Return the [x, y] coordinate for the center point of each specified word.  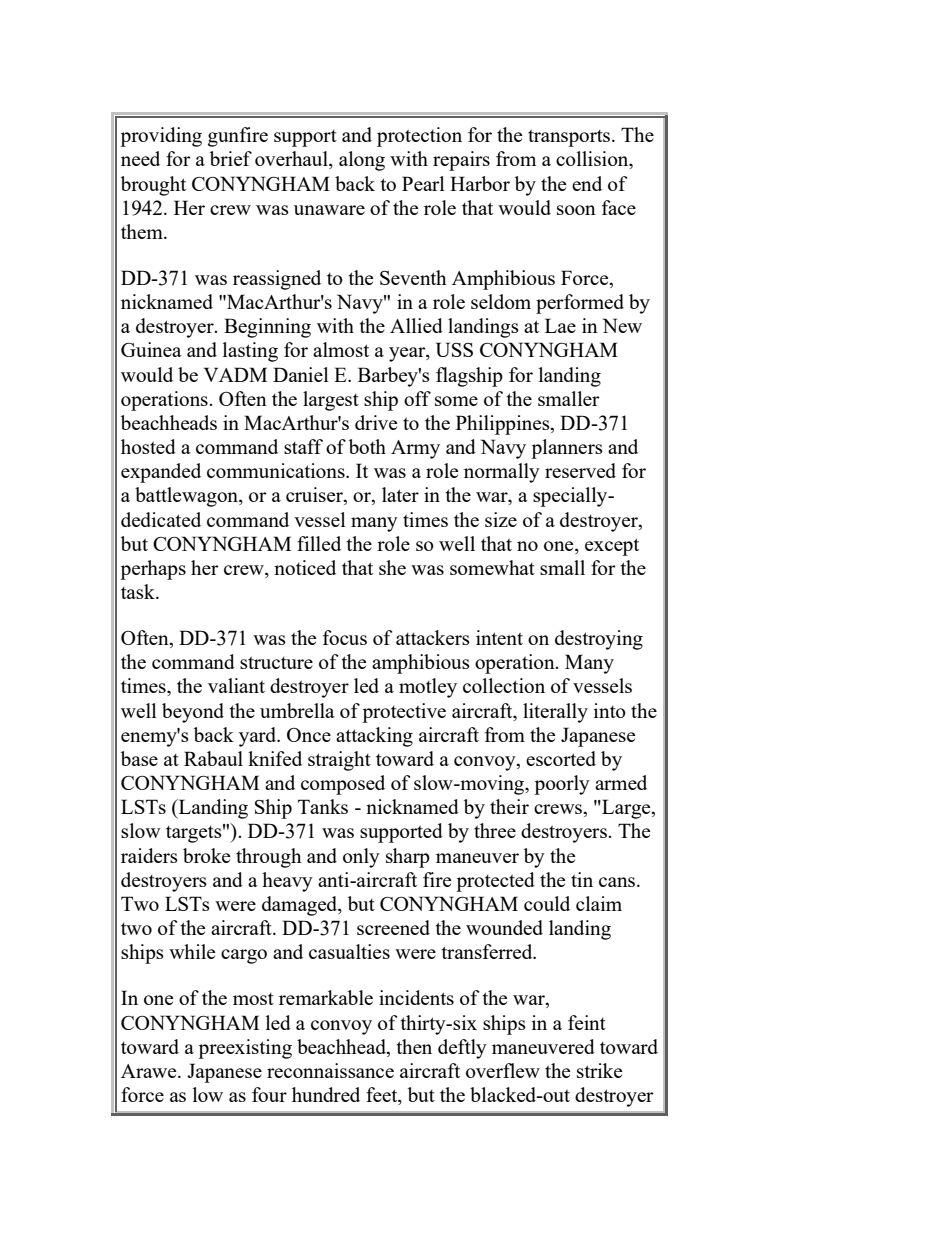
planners [567, 449]
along [362, 161]
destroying [599, 640]
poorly [562, 785]
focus [345, 637]
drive [376, 422]
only [361, 858]
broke [206, 855]
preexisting [245, 1049]
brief [231, 158]
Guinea [151, 349]
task [139, 591]
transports [570, 138]
